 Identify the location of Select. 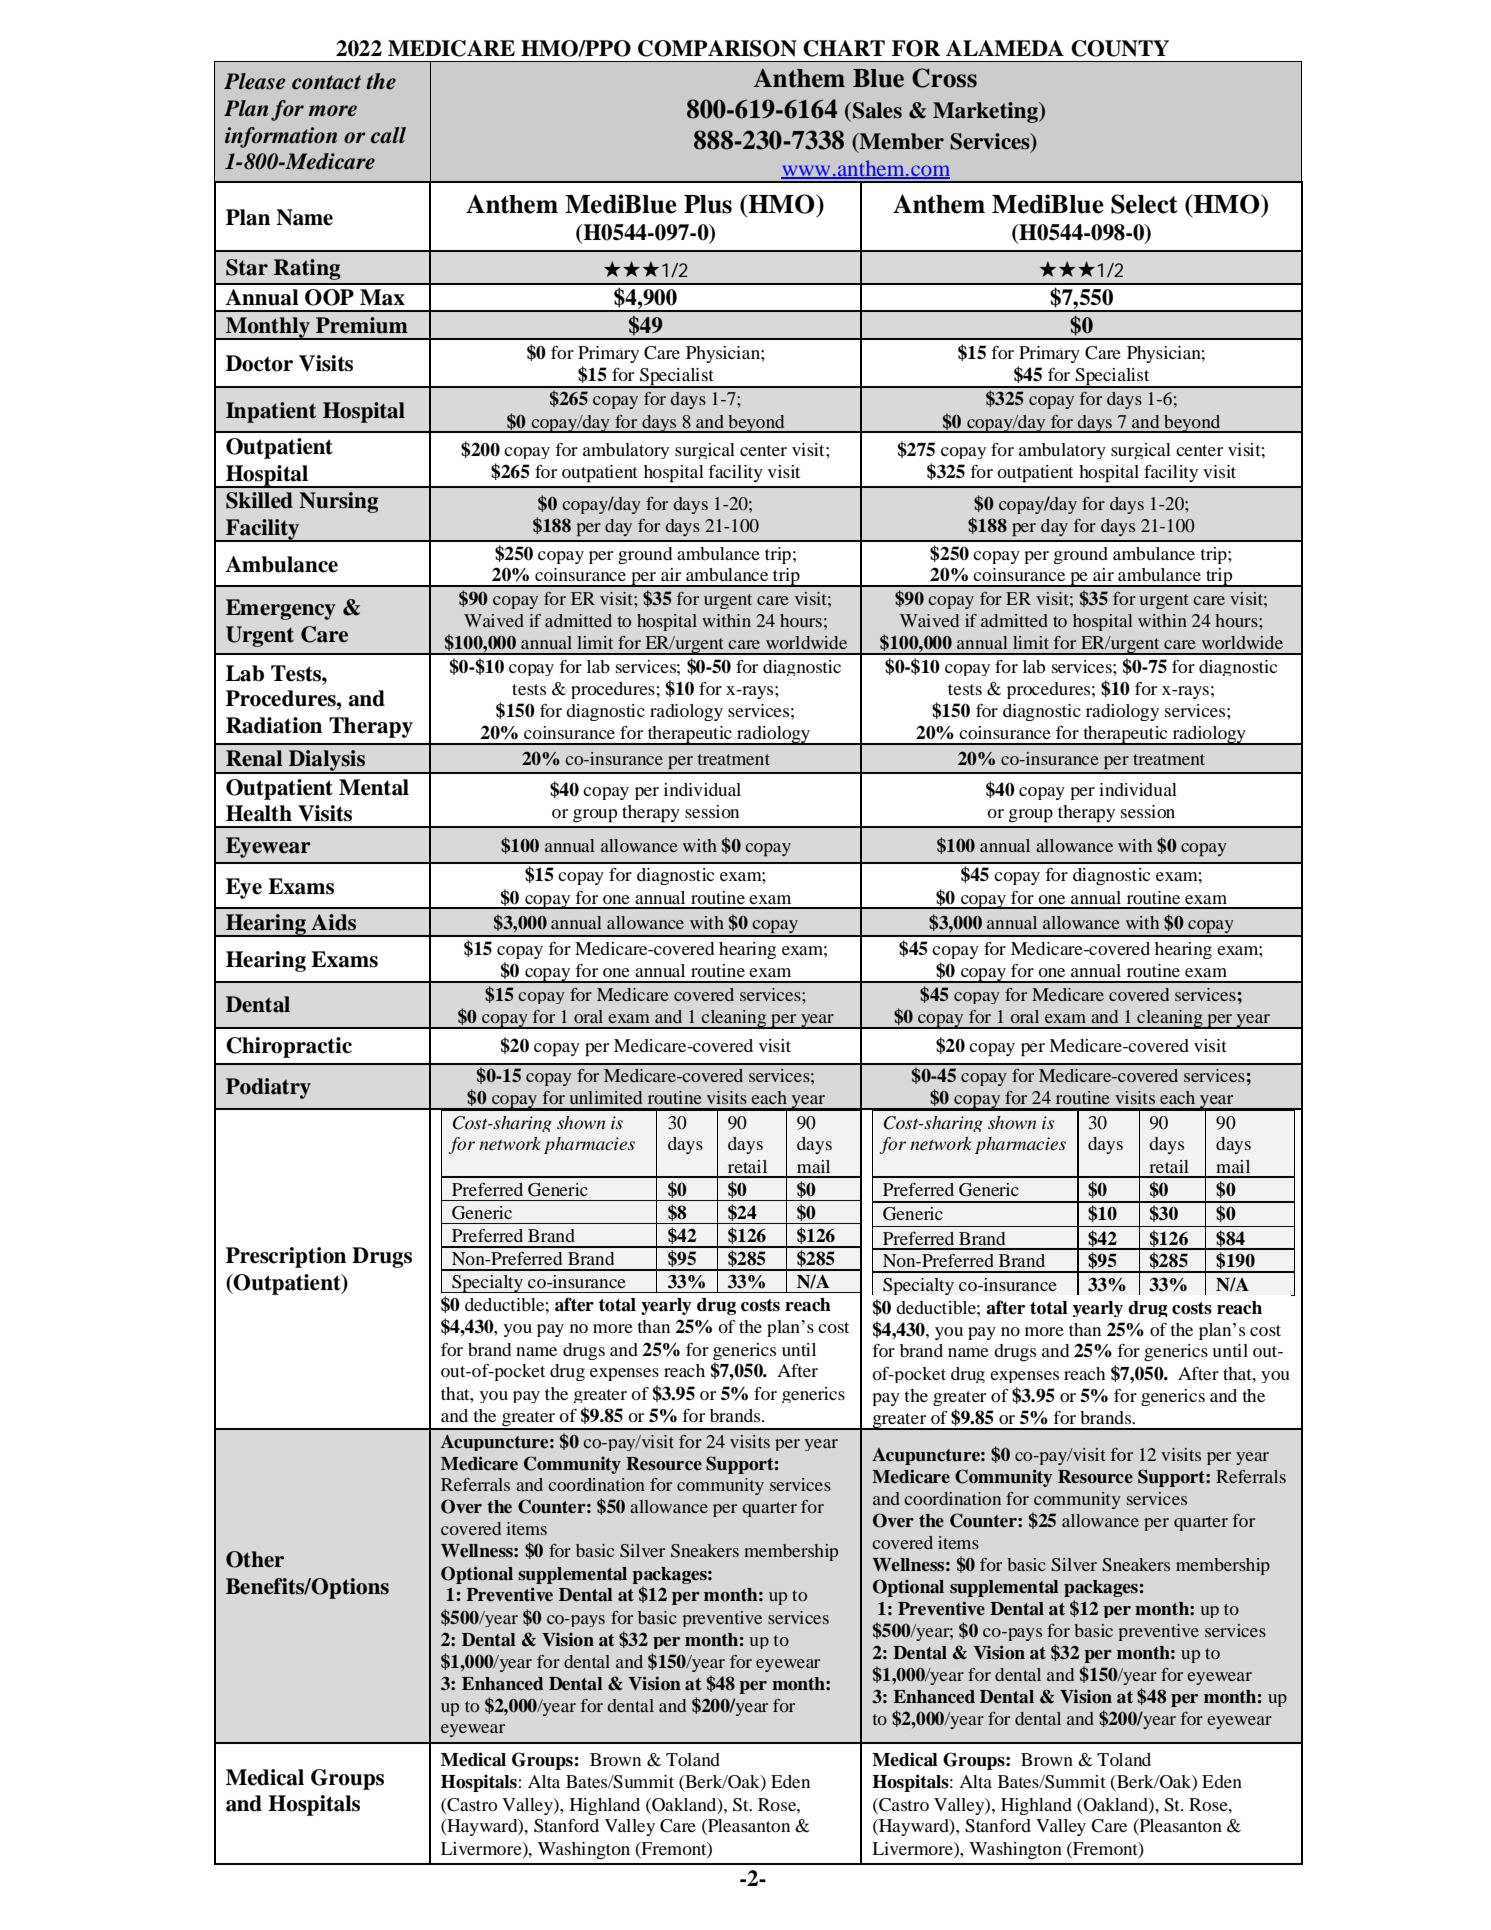
(1144, 204).
